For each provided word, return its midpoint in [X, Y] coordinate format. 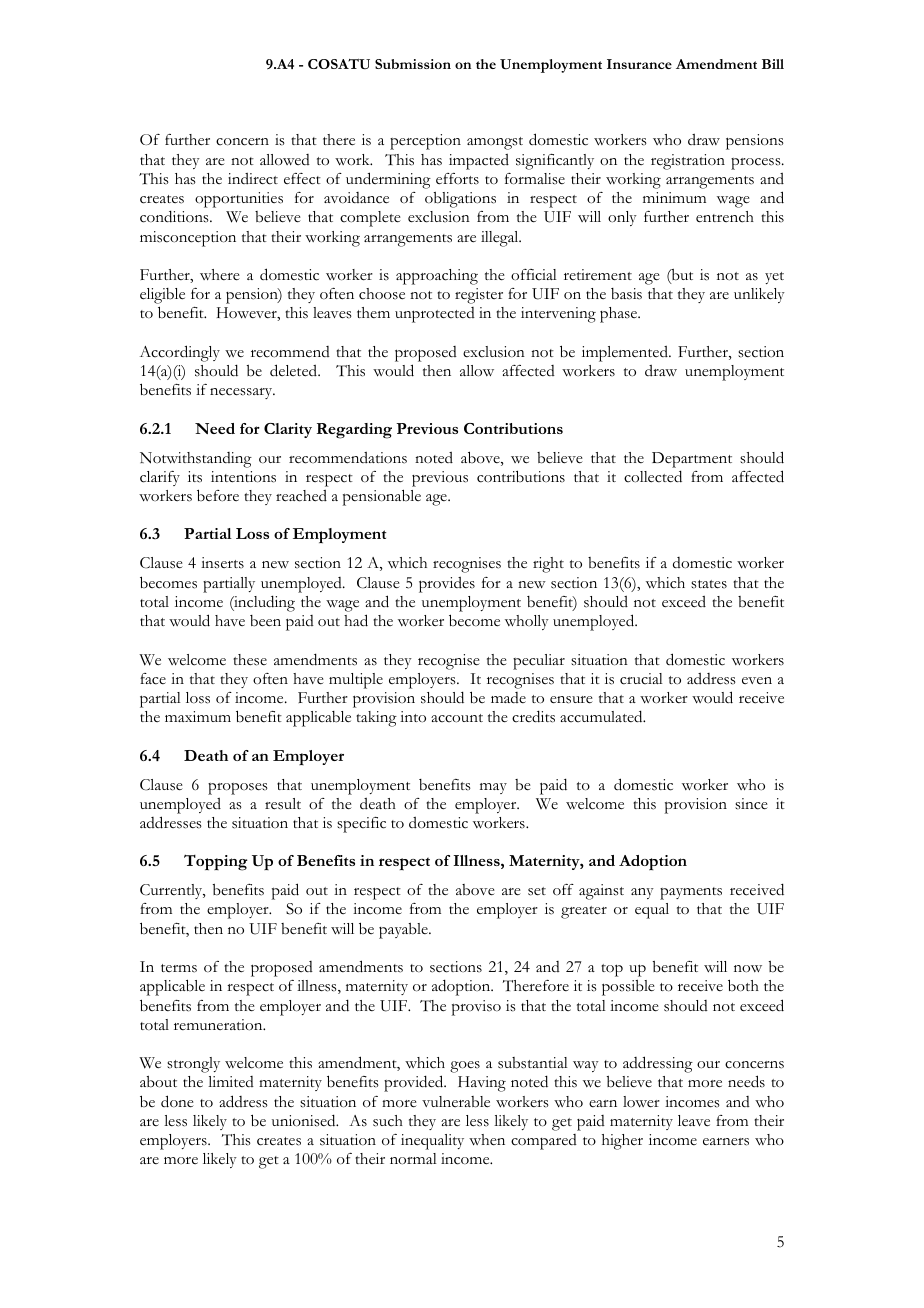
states [709, 584]
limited [231, 1081]
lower [641, 1102]
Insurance [639, 64]
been [265, 621]
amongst [495, 143]
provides [447, 585]
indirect [253, 179]
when [487, 1140]
